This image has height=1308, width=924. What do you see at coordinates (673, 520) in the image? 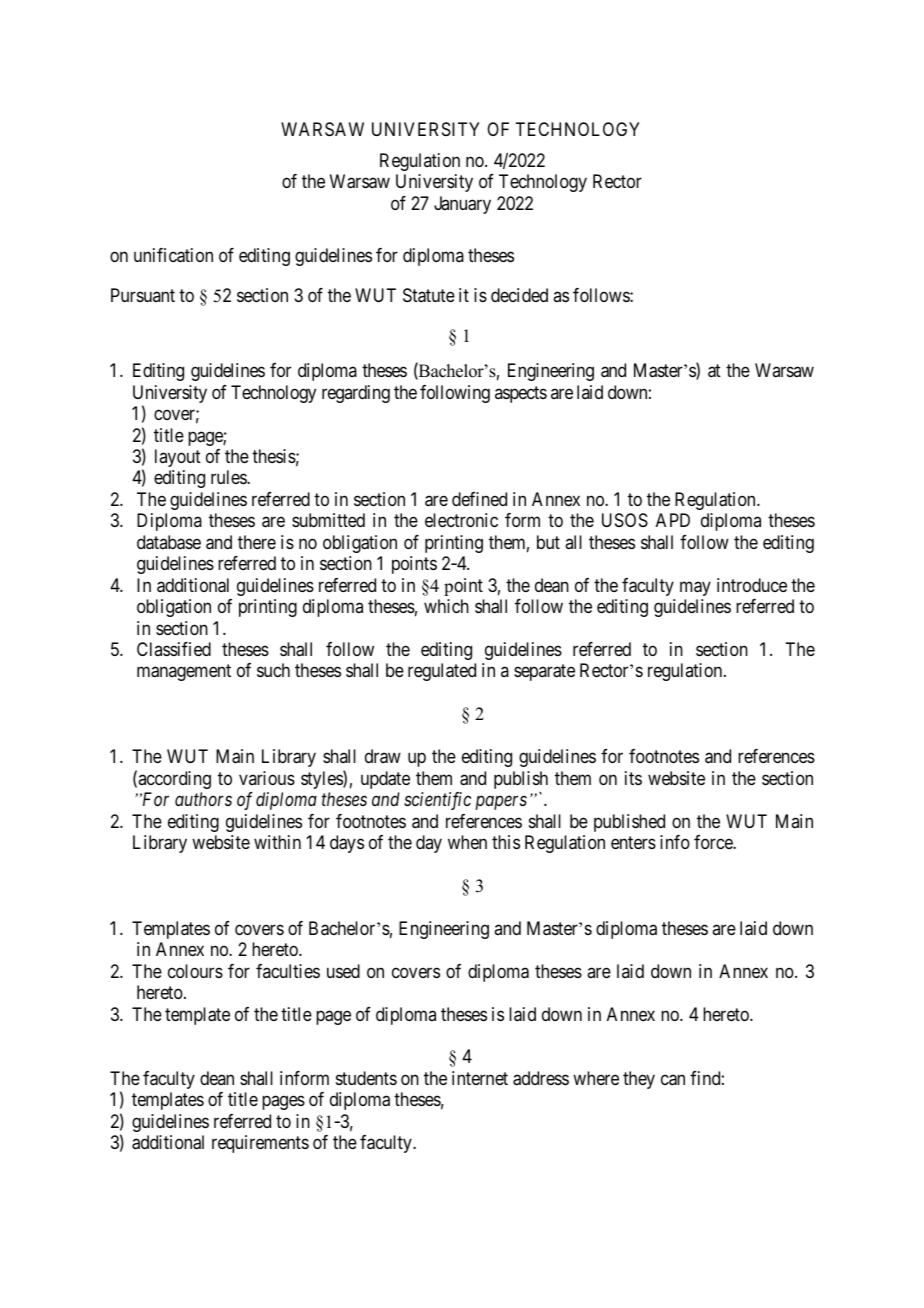
I see `APD` at bounding box center [673, 520].
